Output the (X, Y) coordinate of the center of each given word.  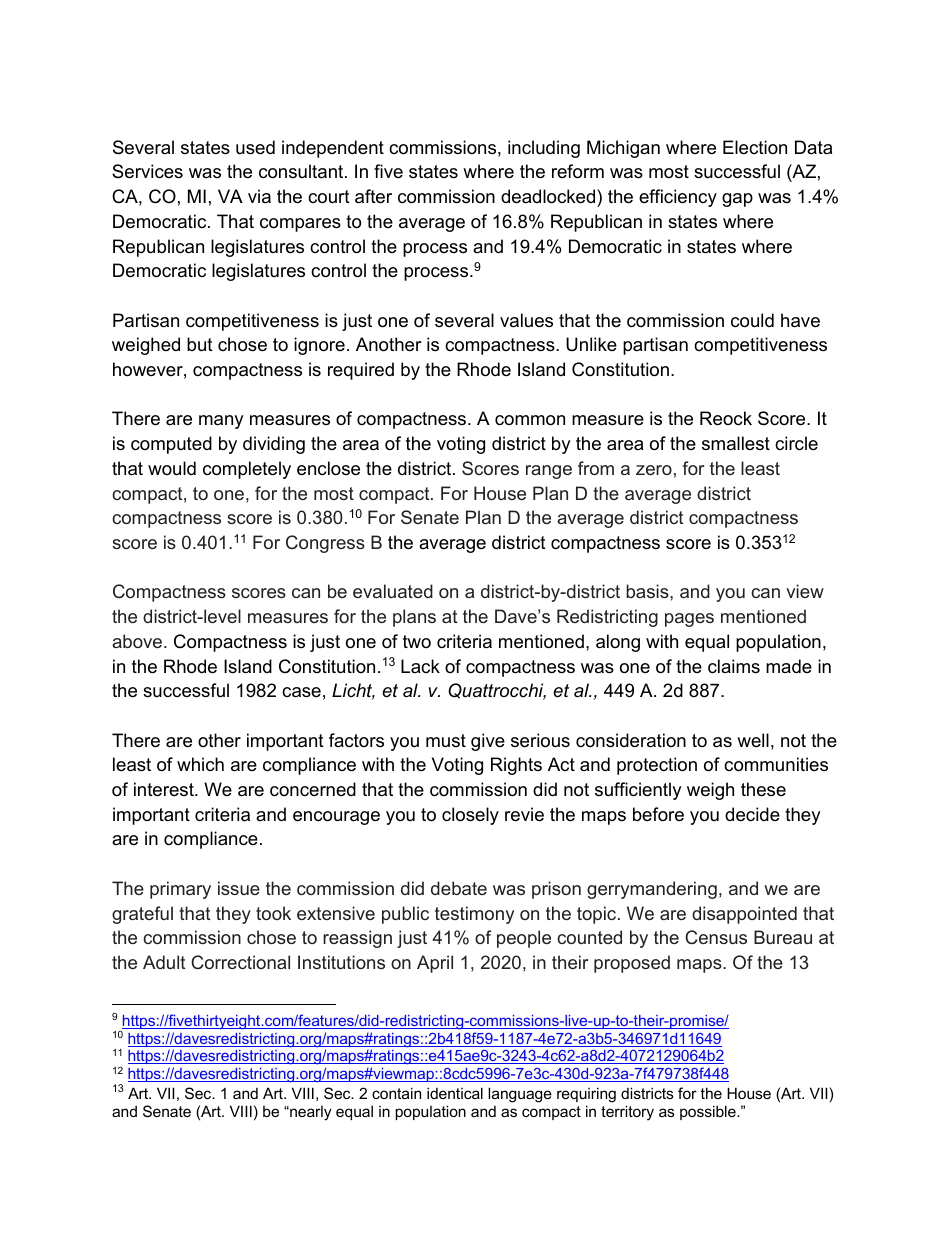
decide (752, 814)
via (259, 196)
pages (689, 620)
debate (459, 888)
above (138, 641)
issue (239, 888)
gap (737, 200)
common (530, 420)
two (417, 641)
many (221, 422)
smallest (736, 443)
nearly (310, 1113)
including (544, 149)
